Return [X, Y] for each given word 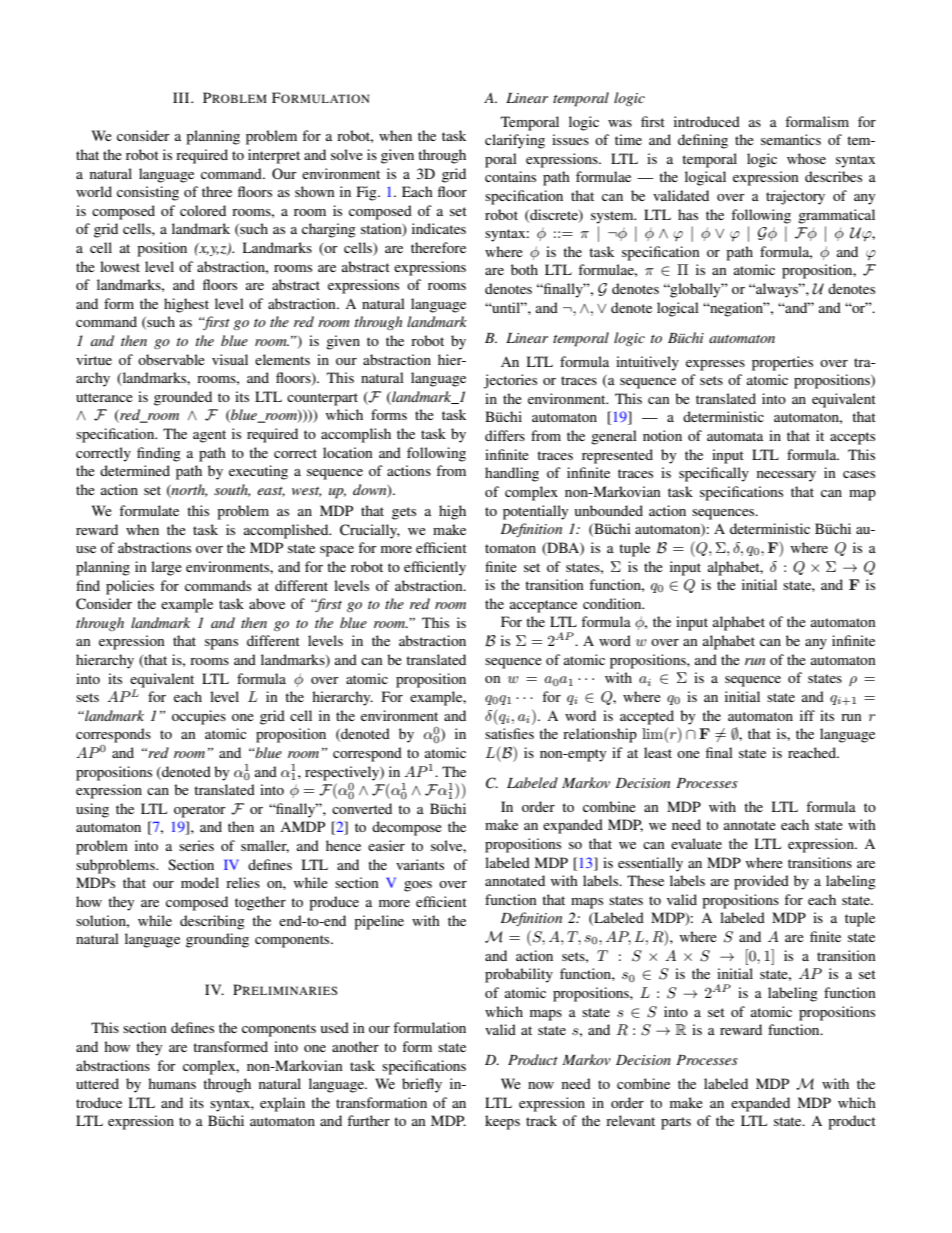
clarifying [515, 141]
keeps [502, 1122]
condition [613, 603]
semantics [791, 139]
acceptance [543, 606]
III [182, 97]
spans [221, 644]
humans [172, 1083]
